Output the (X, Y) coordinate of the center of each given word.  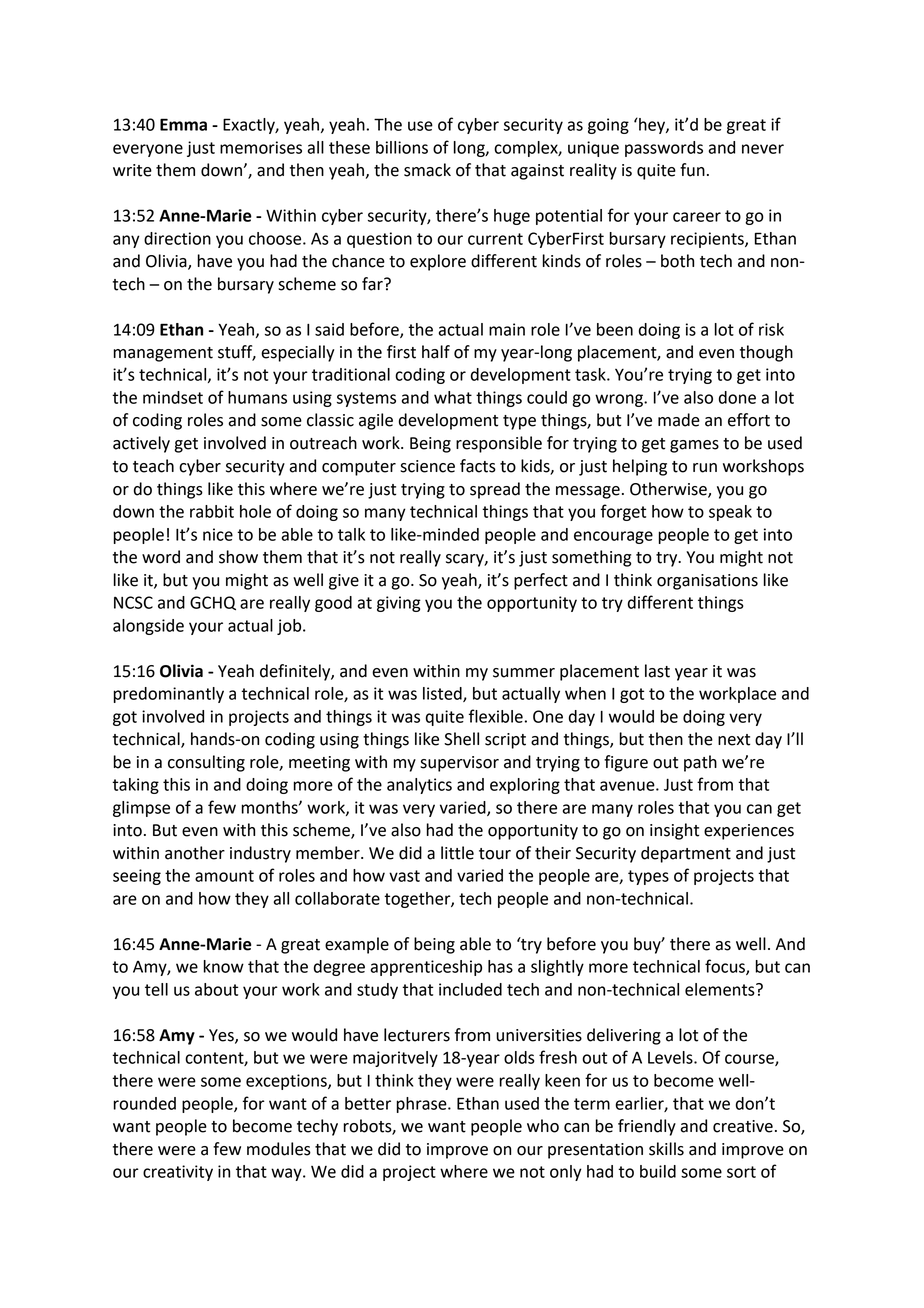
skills (666, 1149)
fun (692, 170)
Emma (183, 124)
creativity (178, 1173)
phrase (423, 1105)
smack (427, 170)
